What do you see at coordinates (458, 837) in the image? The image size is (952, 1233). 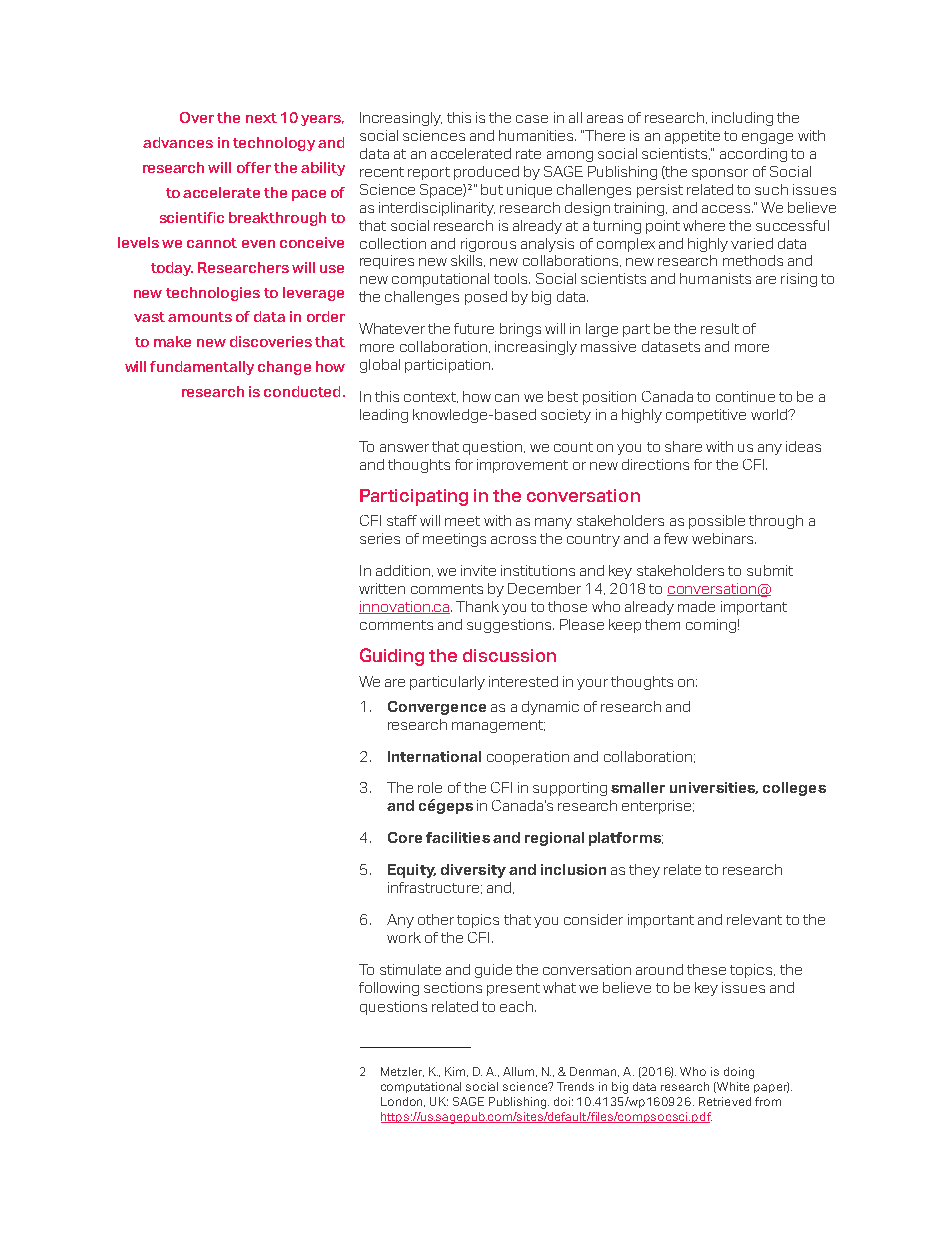 I see `facilities` at bounding box center [458, 837].
